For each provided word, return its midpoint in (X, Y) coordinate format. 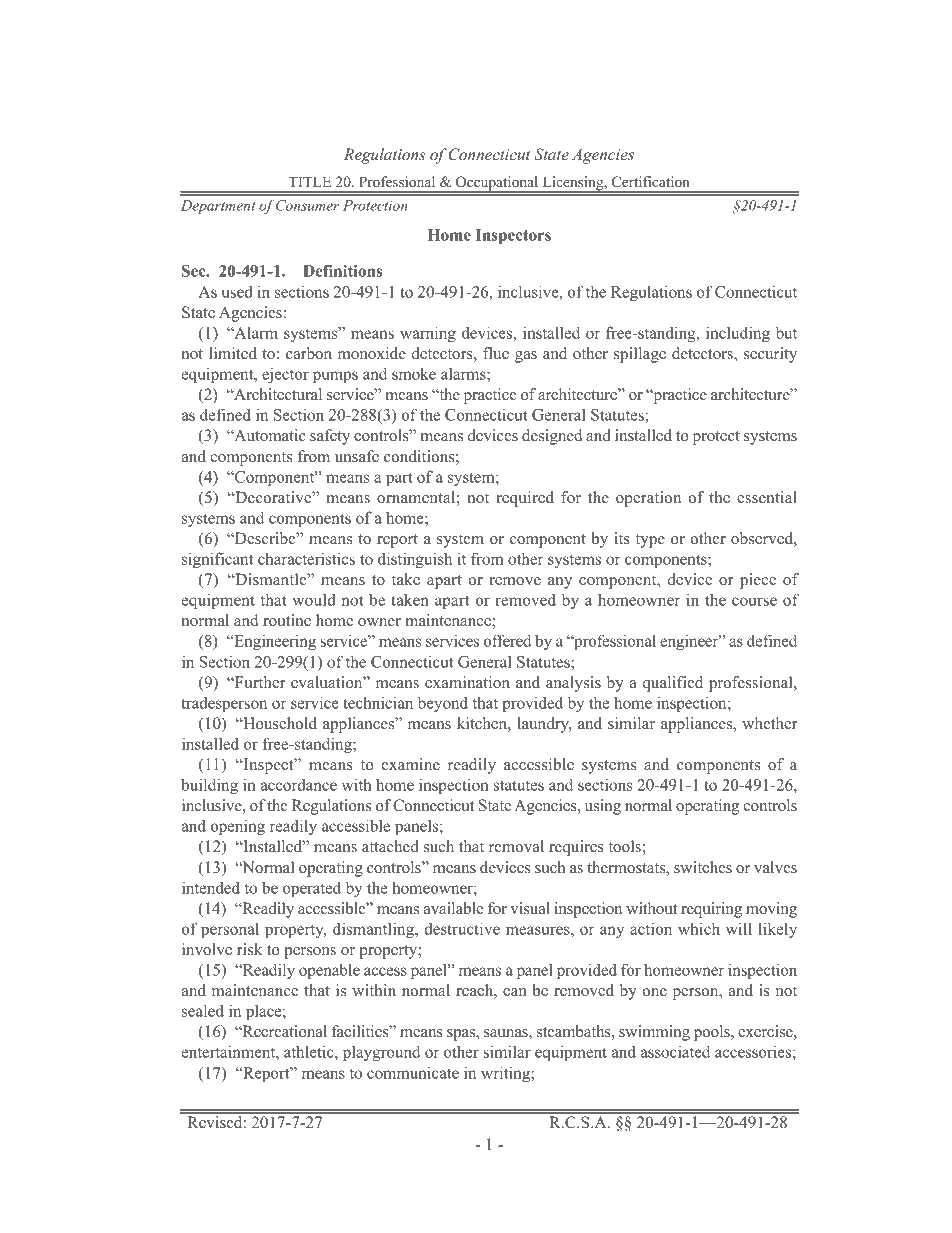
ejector (285, 375)
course (754, 601)
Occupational (497, 184)
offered (507, 640)
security (770, 355)
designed (552, 437)
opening (237, 827)
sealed (203, 1010)
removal (516, 846)
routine (287, 620)
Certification (651, 181)
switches (703, 867)
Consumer (308, 205)
